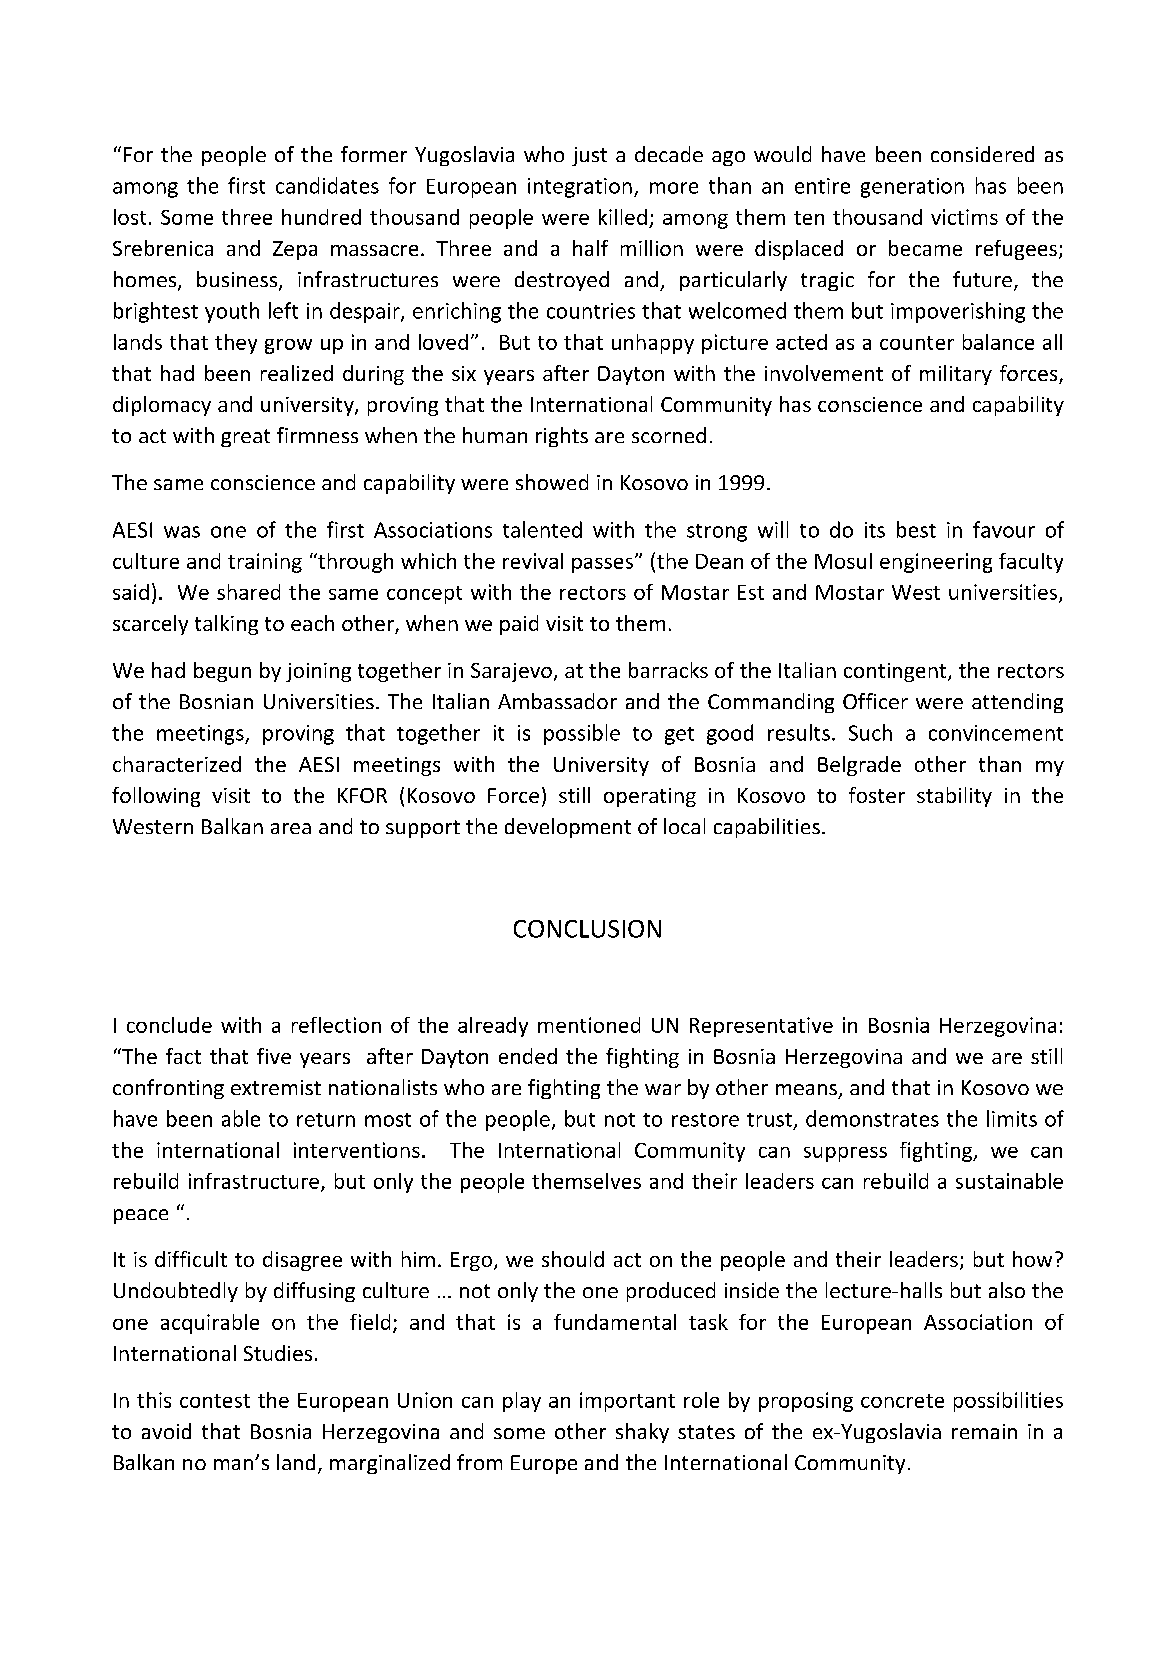  What do you see at coordinates (580, 188) in the image?
I see `integration` at bounding box center [580, 188].
